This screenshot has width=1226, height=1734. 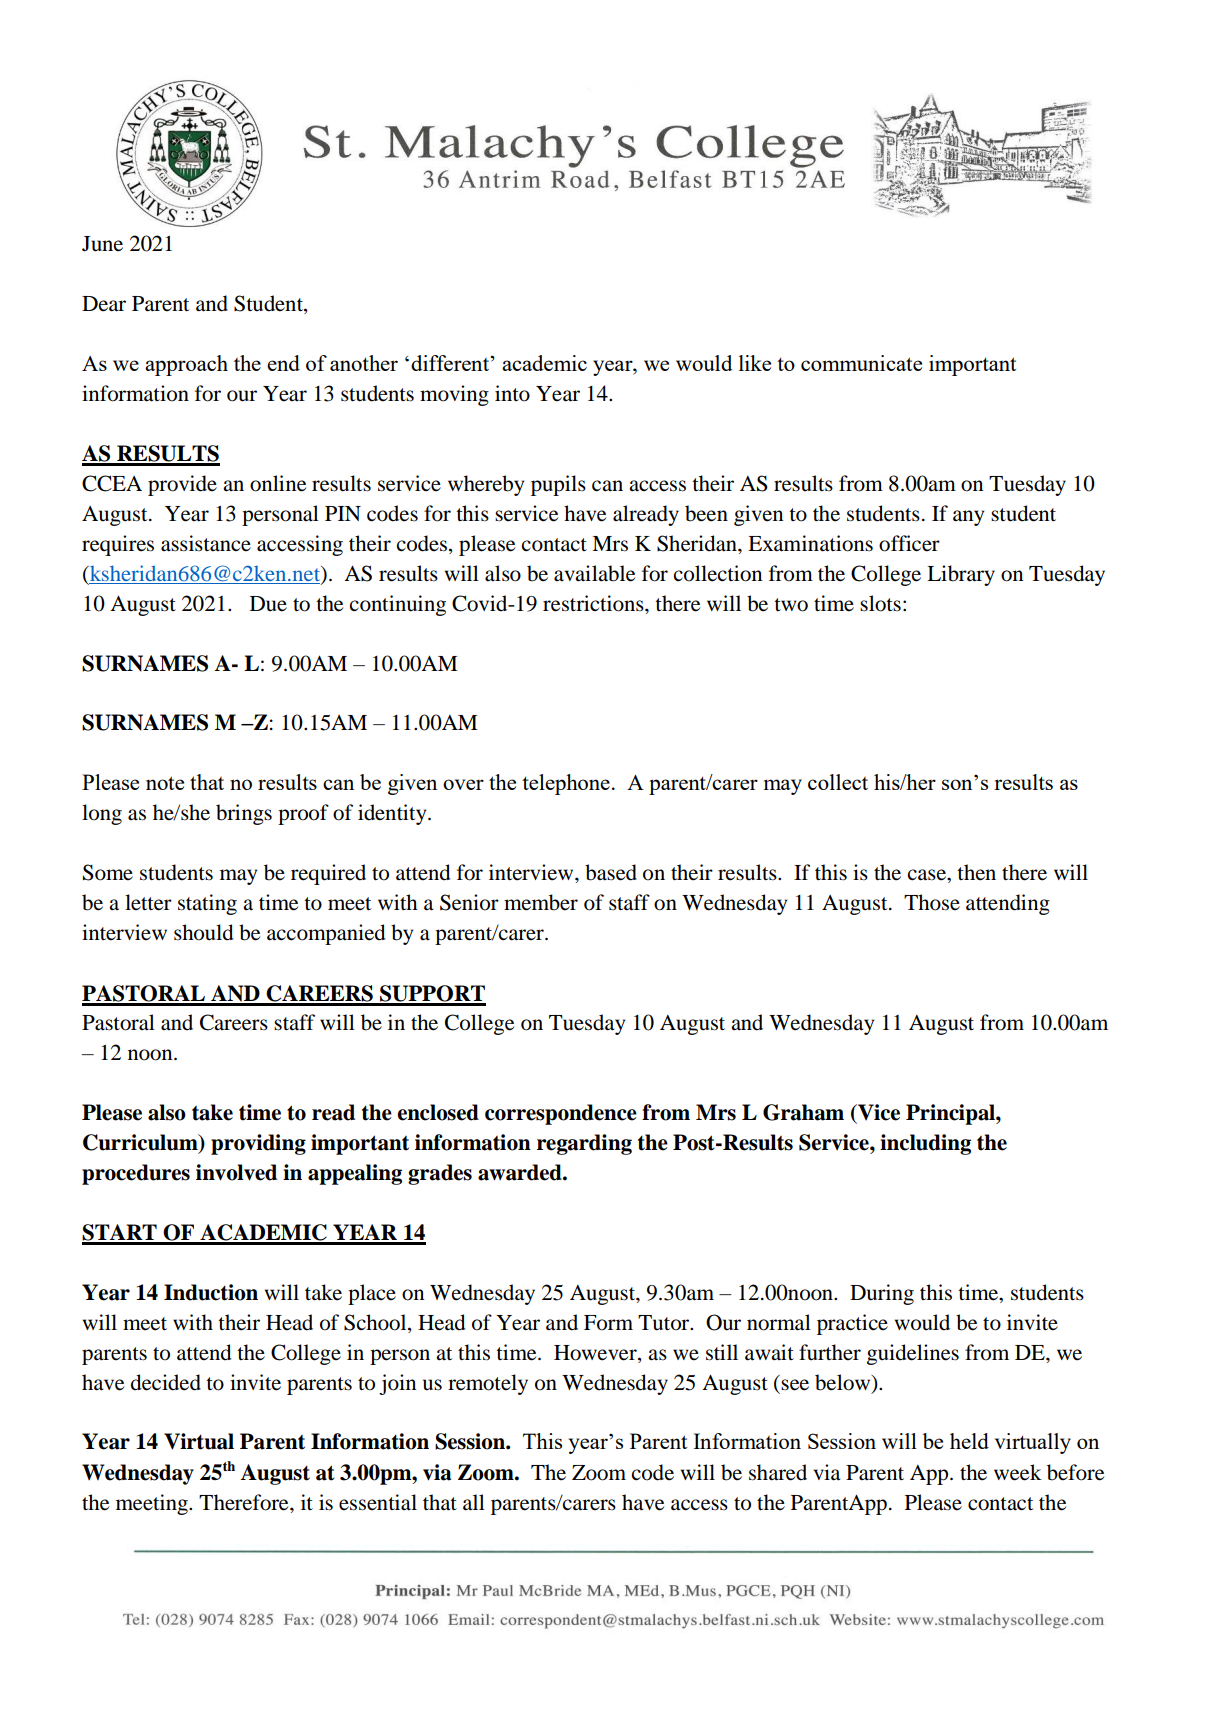 I want to click on stating, so click(x=207, y=904).
